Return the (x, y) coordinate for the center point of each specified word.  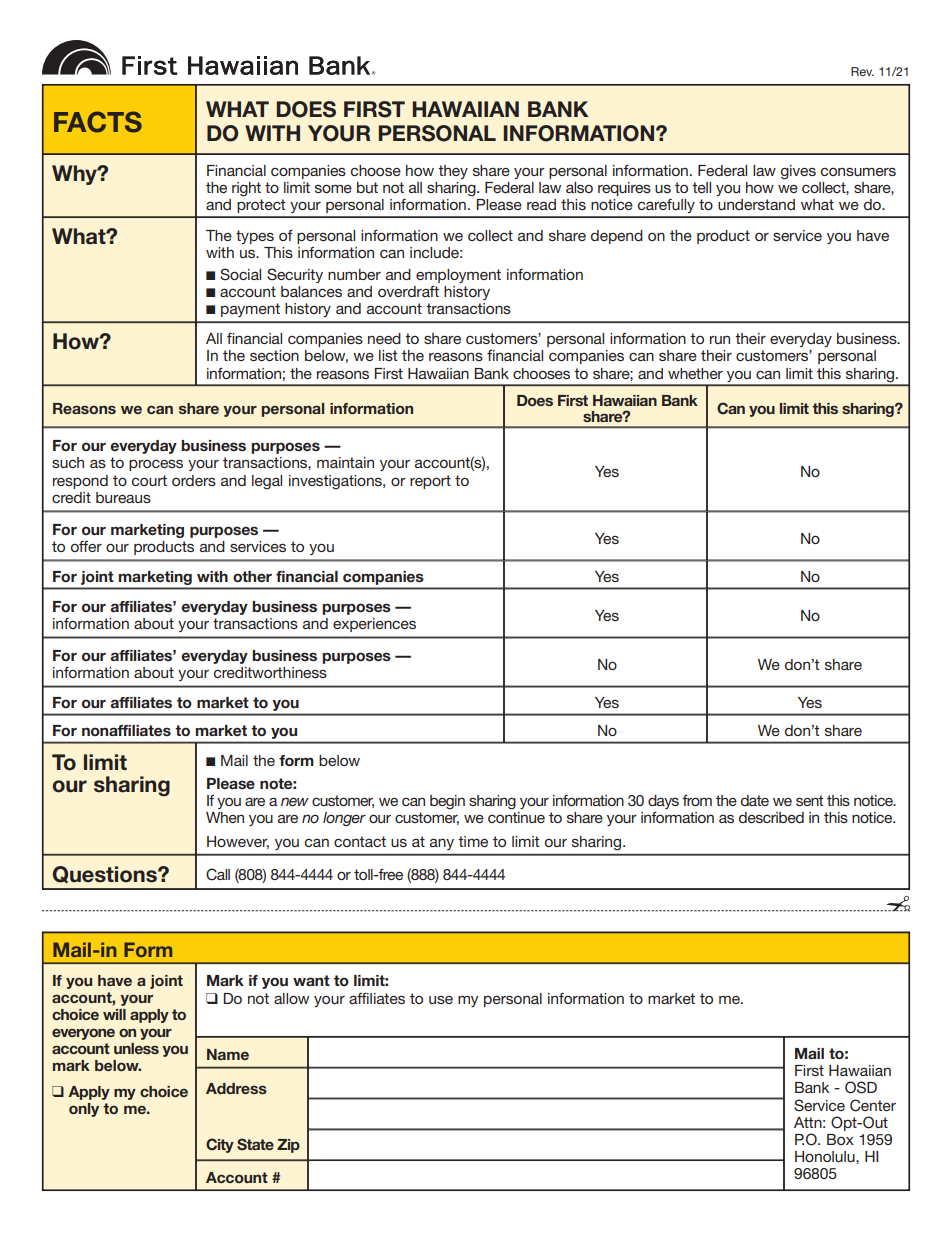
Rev (862, 71)
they (453, 172)
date (755, 800)
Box (840, 1139)
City (220, 1145)
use (441, 999)
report (430, 482)
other (252, 576)
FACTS (98, 122)
